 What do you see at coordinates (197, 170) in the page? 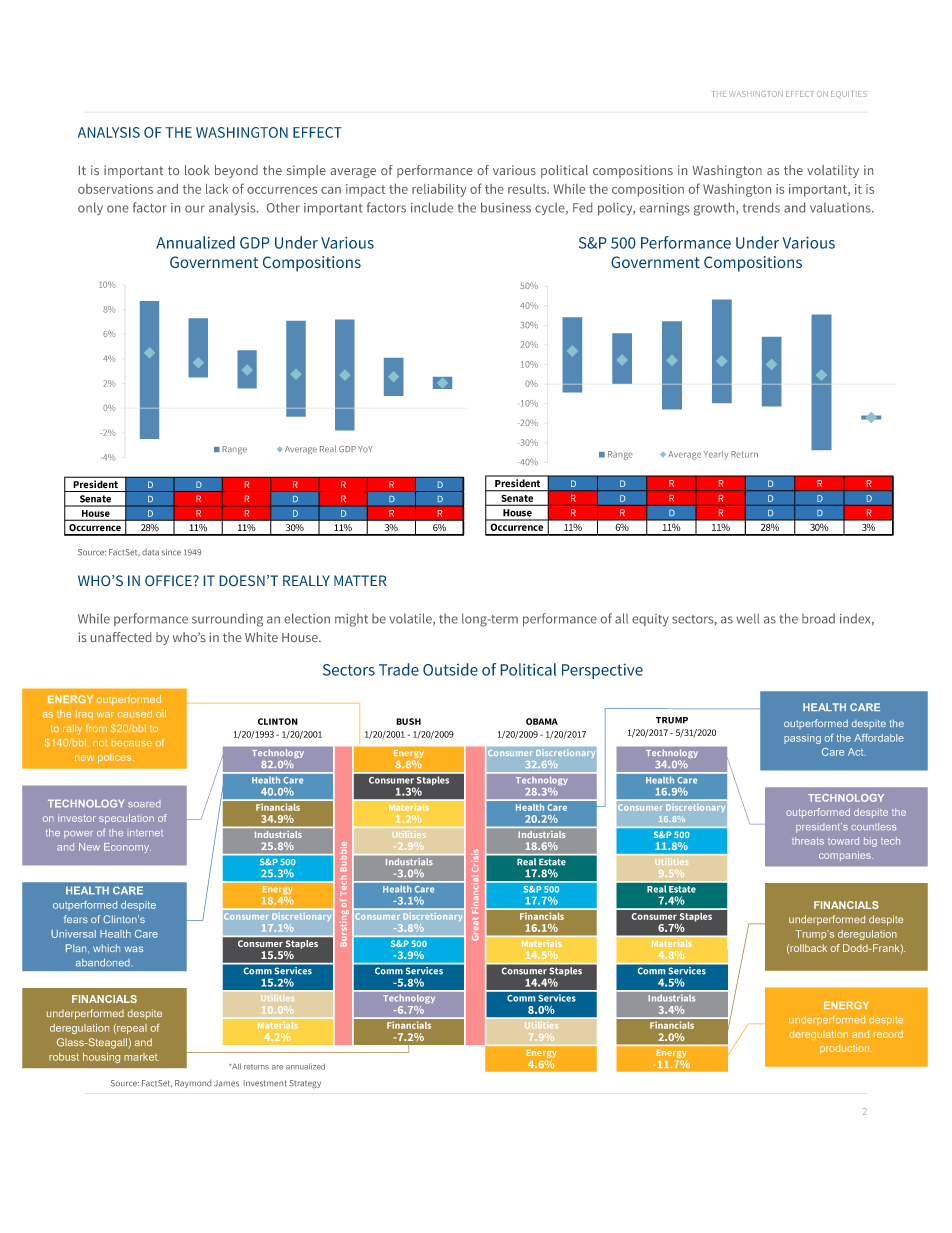
I see `look` at bounding box center [197, 170].
